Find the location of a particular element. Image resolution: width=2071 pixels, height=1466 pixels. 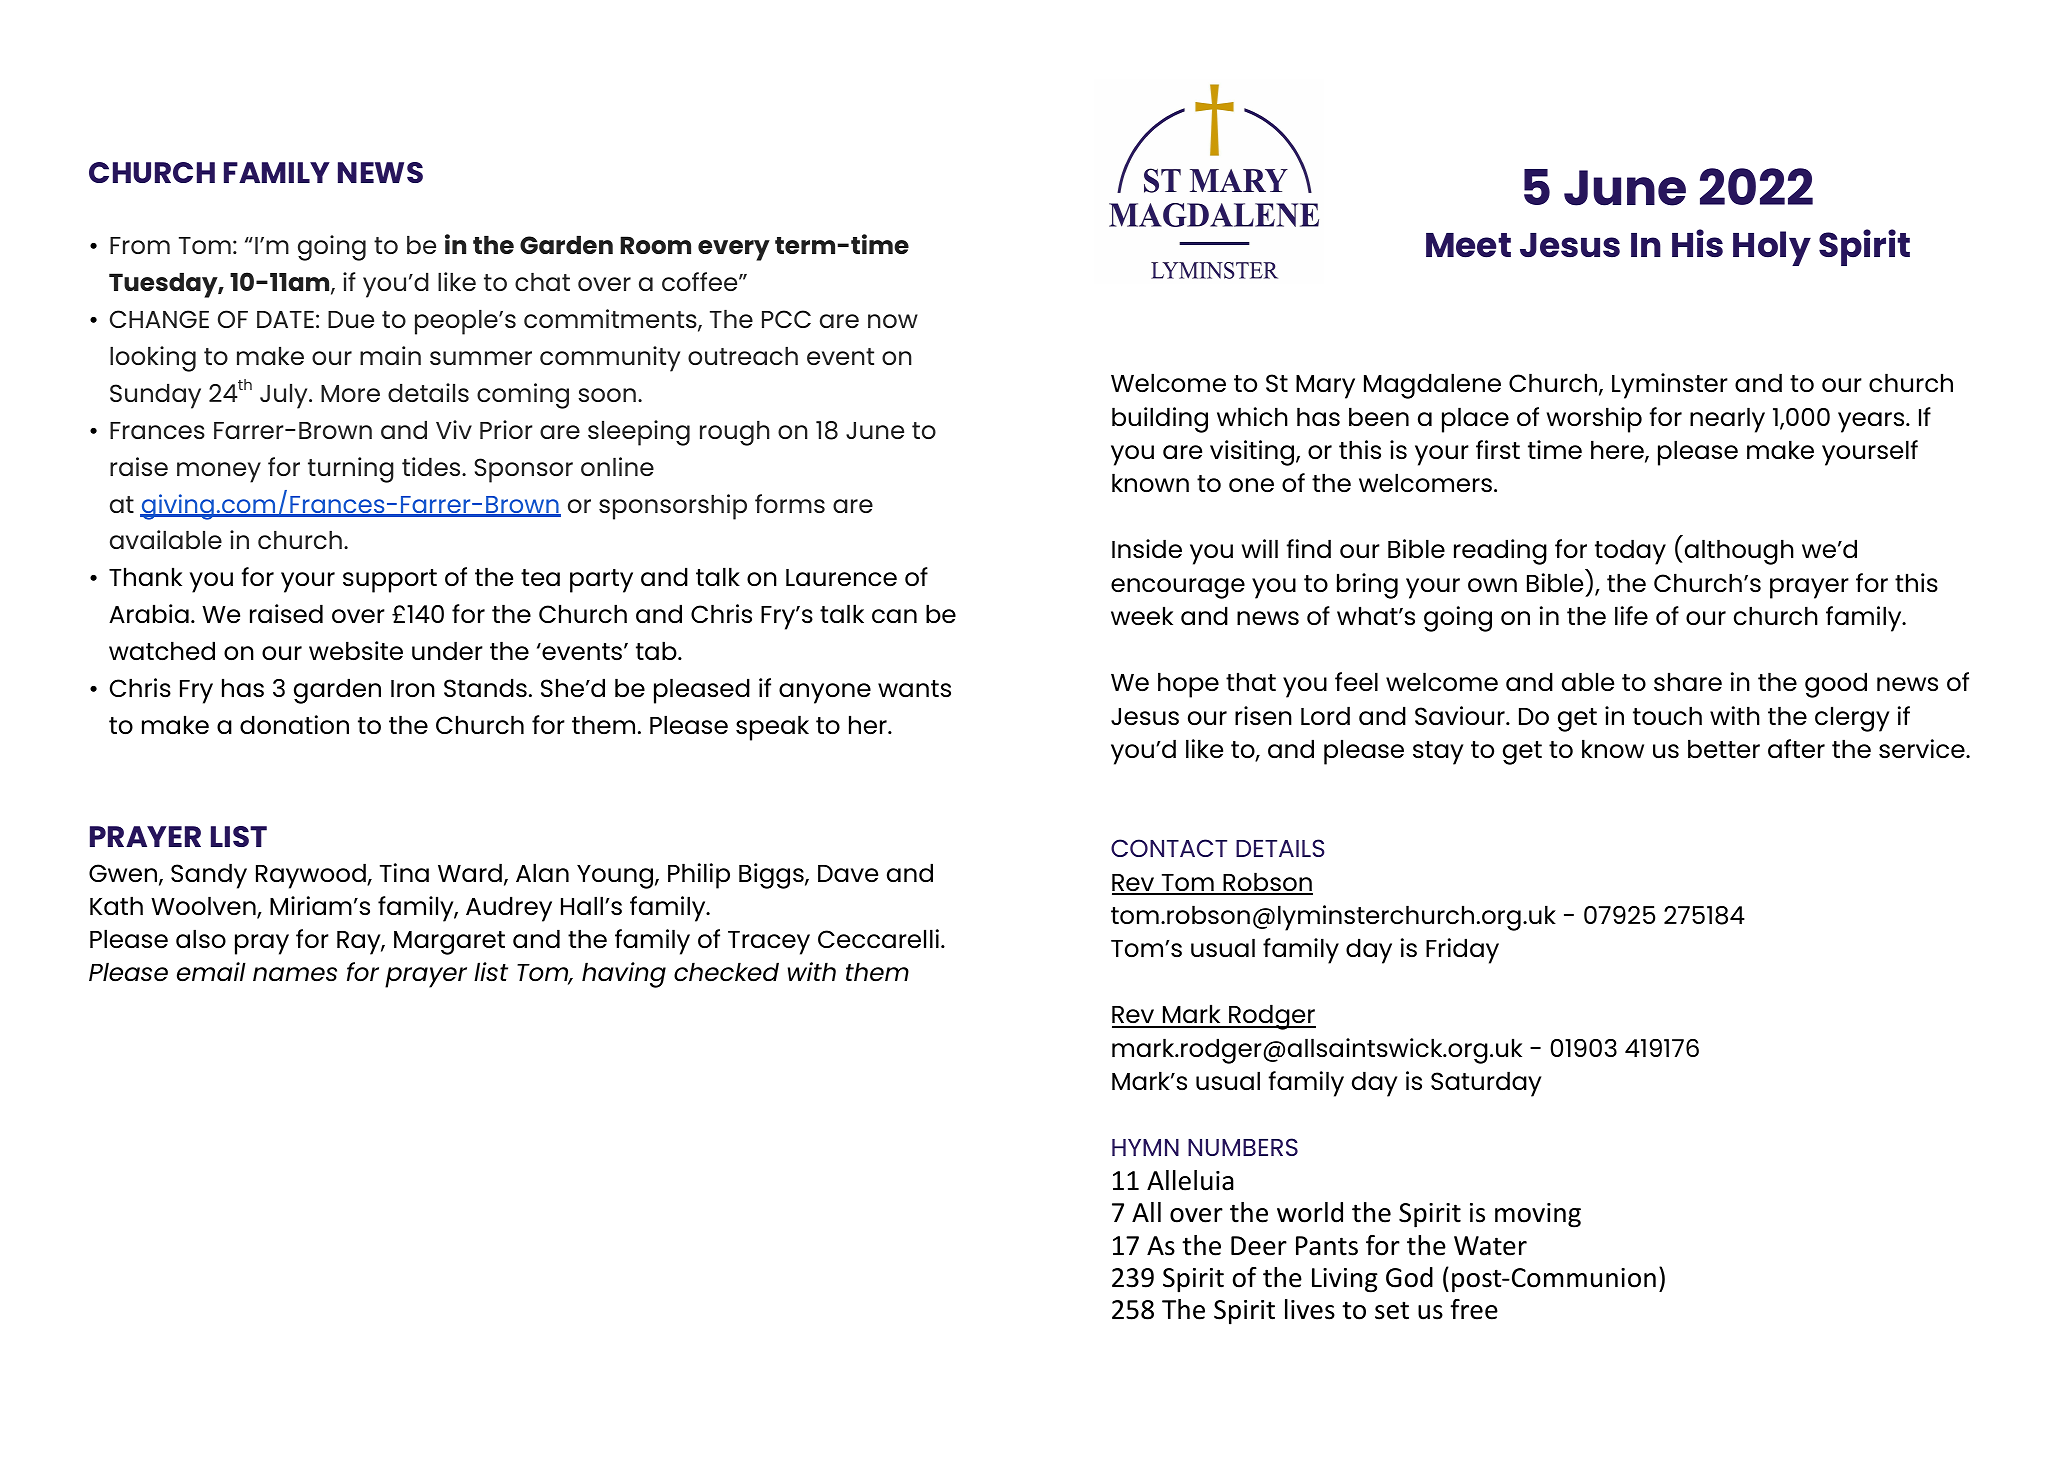

names is located at coordinates (295, 974).
